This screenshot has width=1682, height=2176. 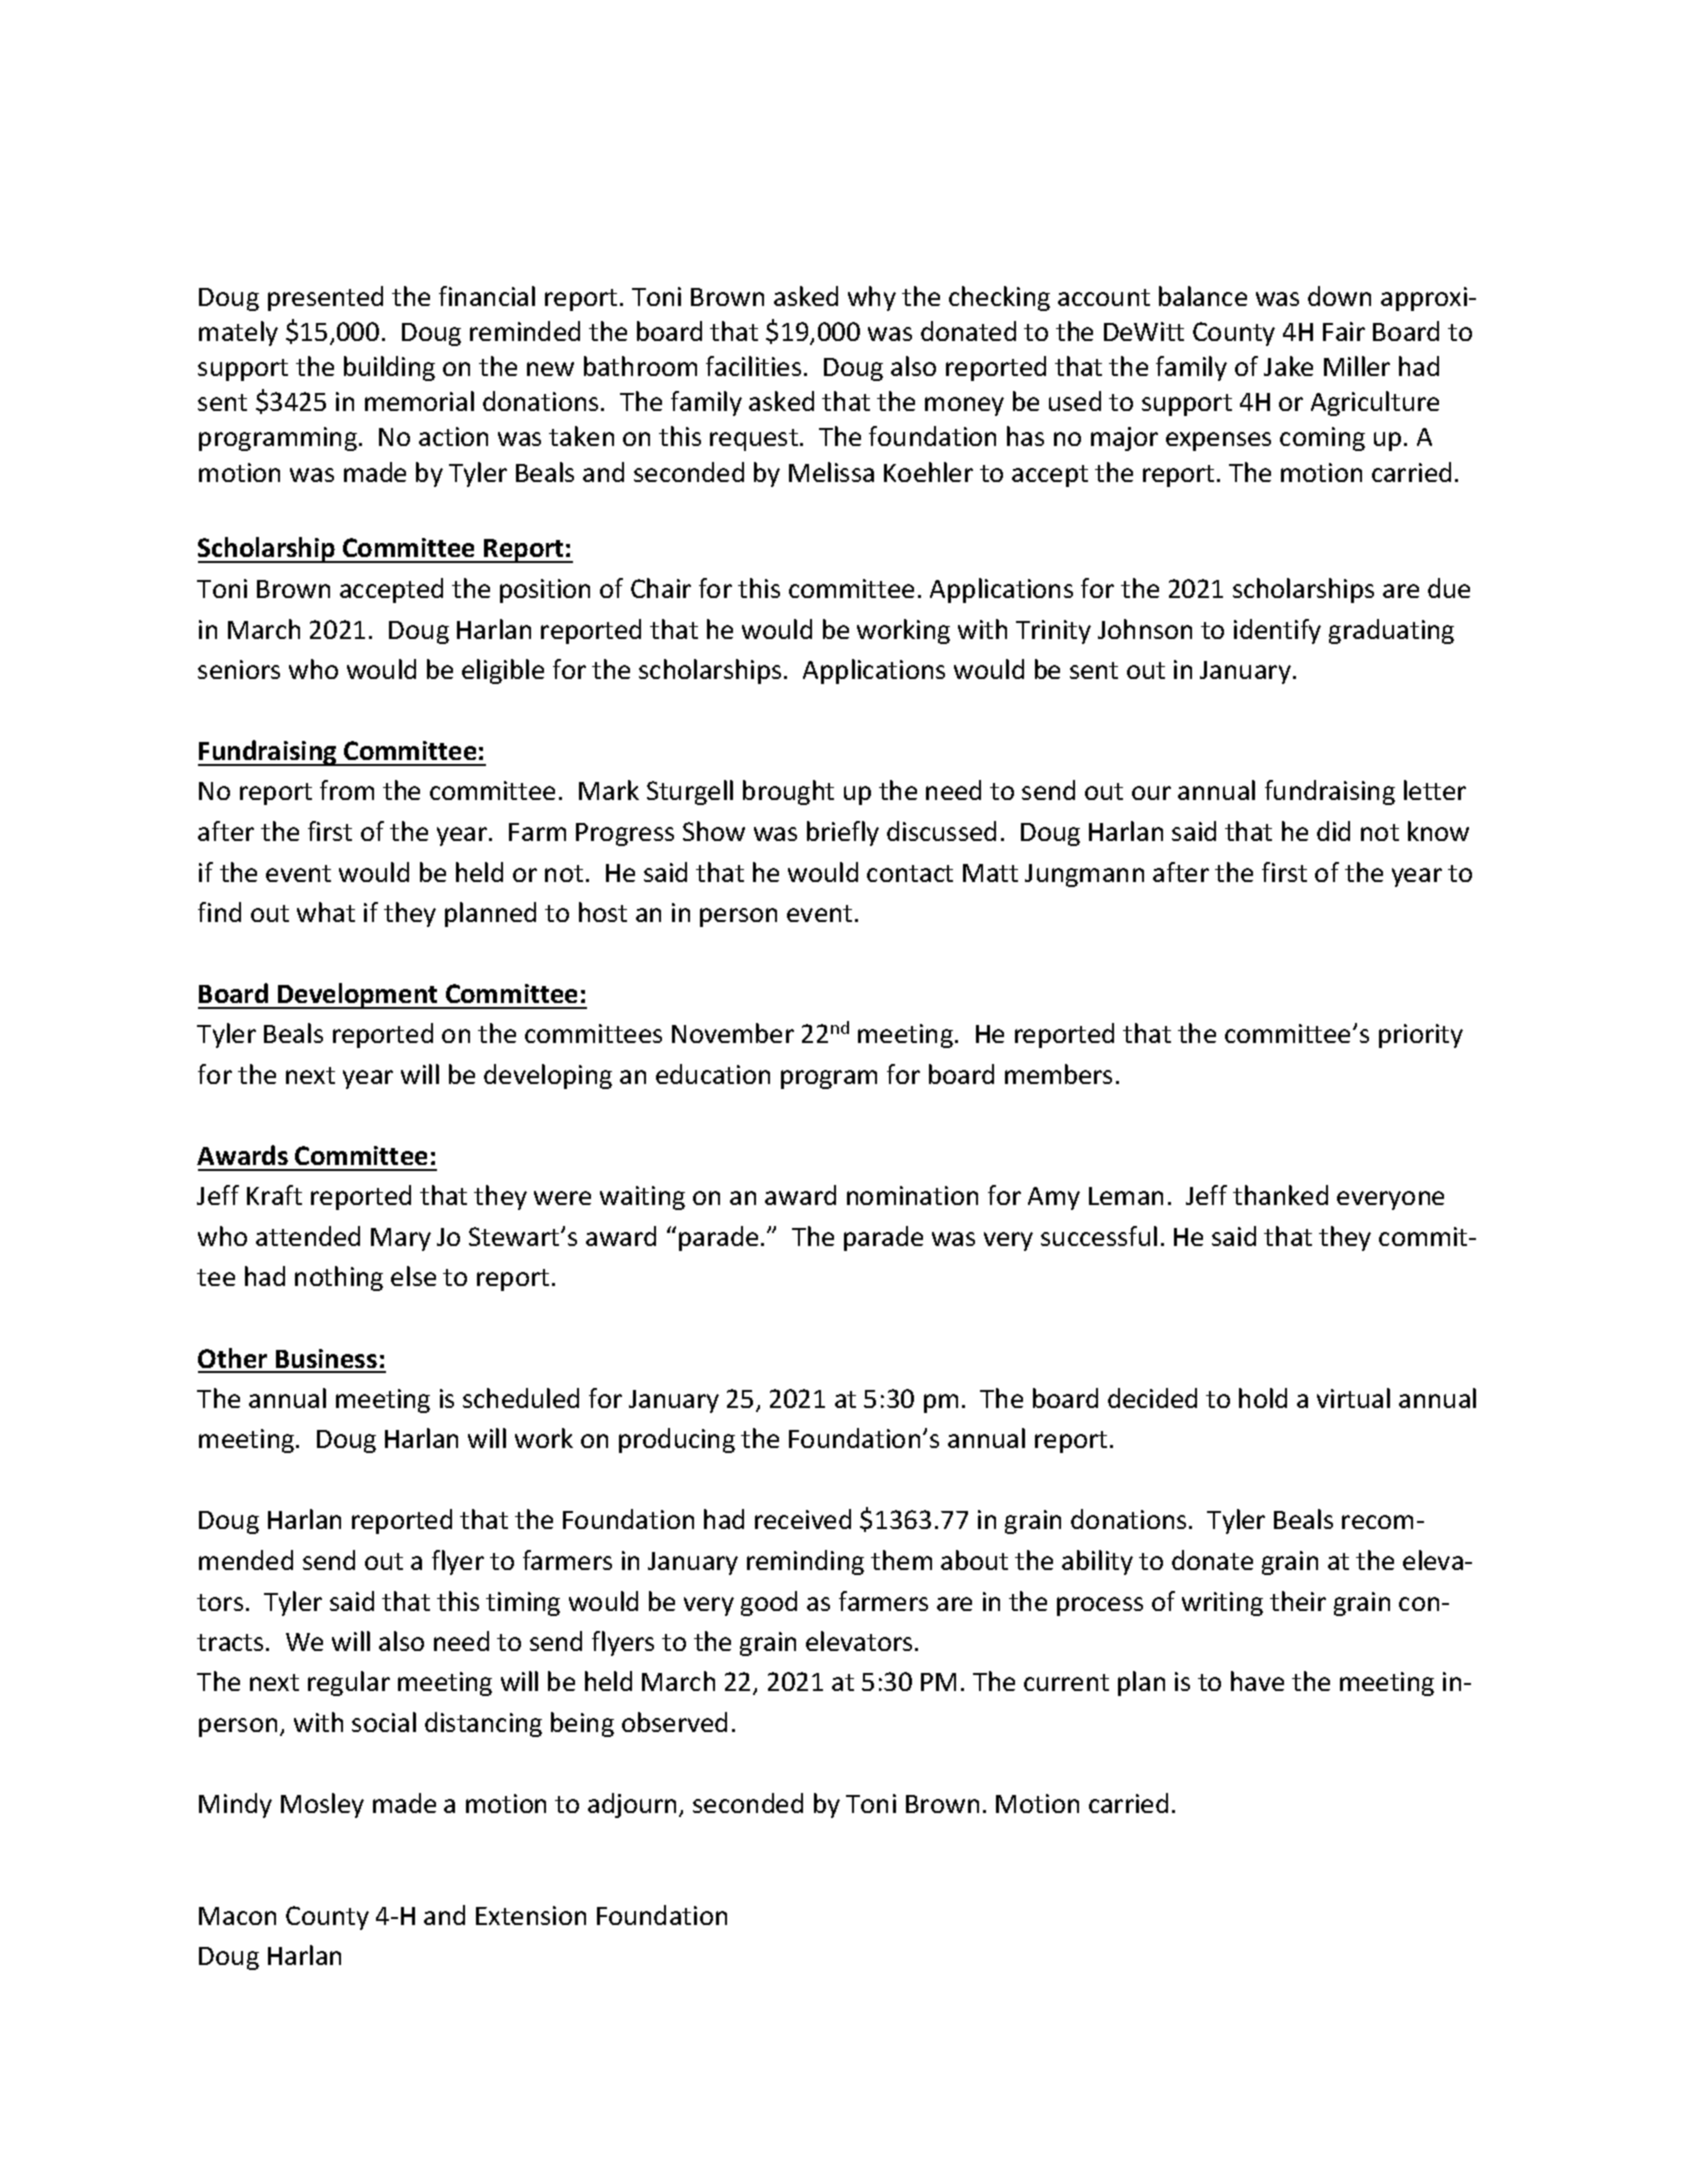 I want to click on why, so click(x=872, y=298).
